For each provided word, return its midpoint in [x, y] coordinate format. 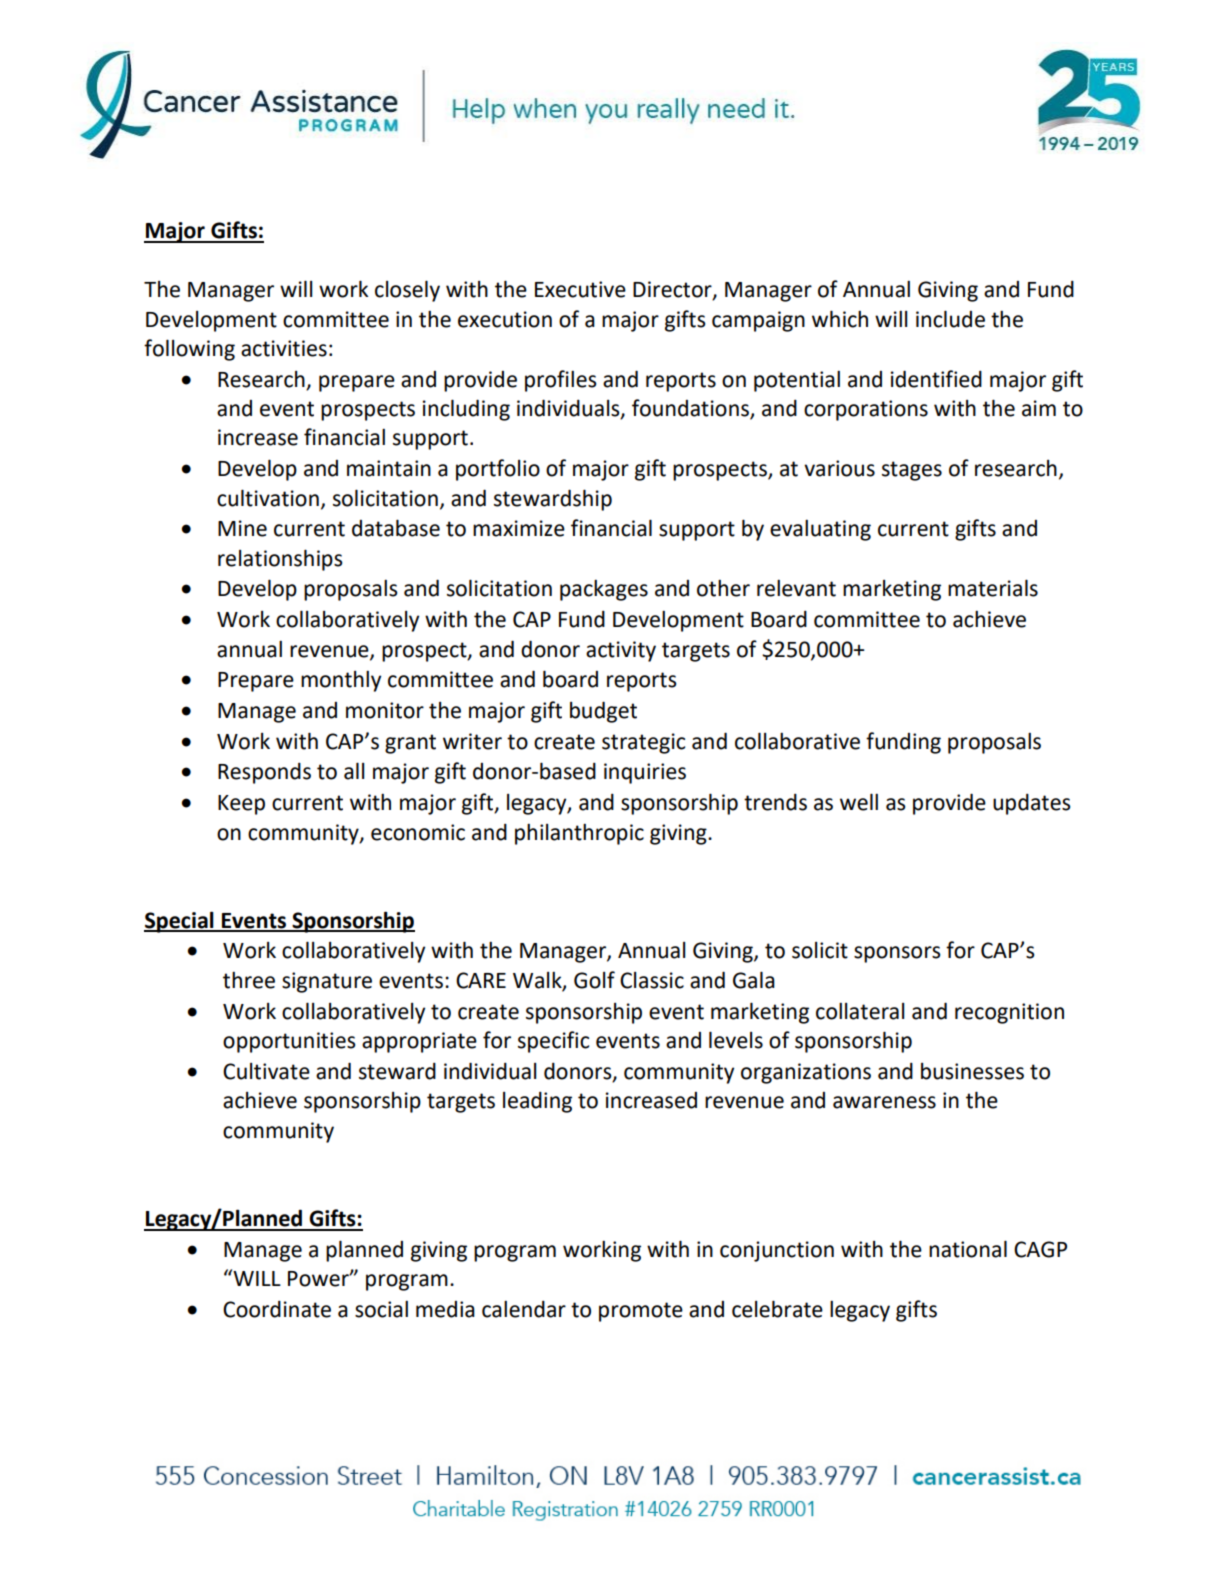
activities [284, 348]
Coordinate [277, 1309]
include [950, 319]
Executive [580, 289]
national [968, 1249]
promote [641, 1312]
